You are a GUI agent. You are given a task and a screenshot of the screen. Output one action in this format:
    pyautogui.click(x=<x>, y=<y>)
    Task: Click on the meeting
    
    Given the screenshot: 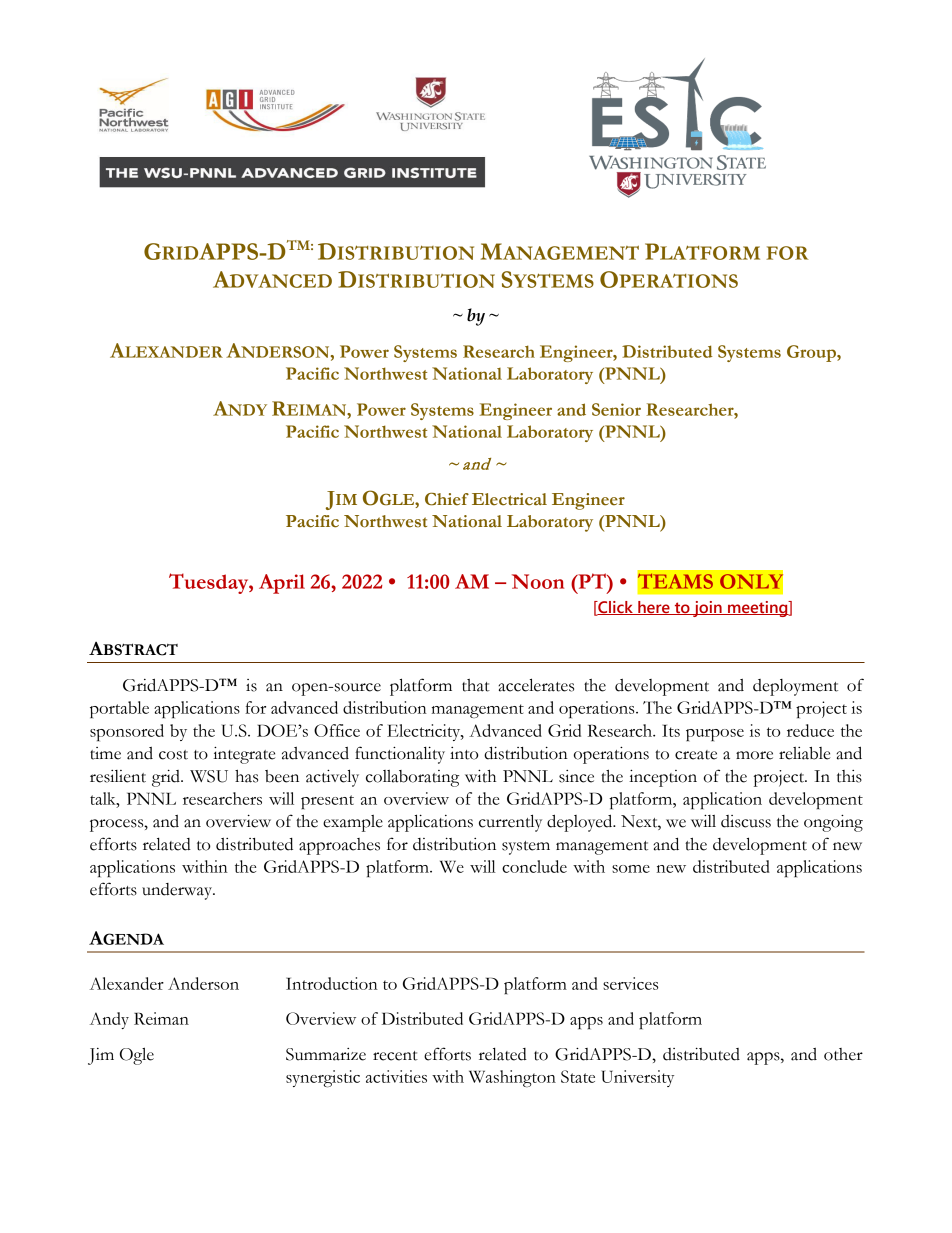 What is the action you would take?
    pyautogui.click(x=758, y=609)
